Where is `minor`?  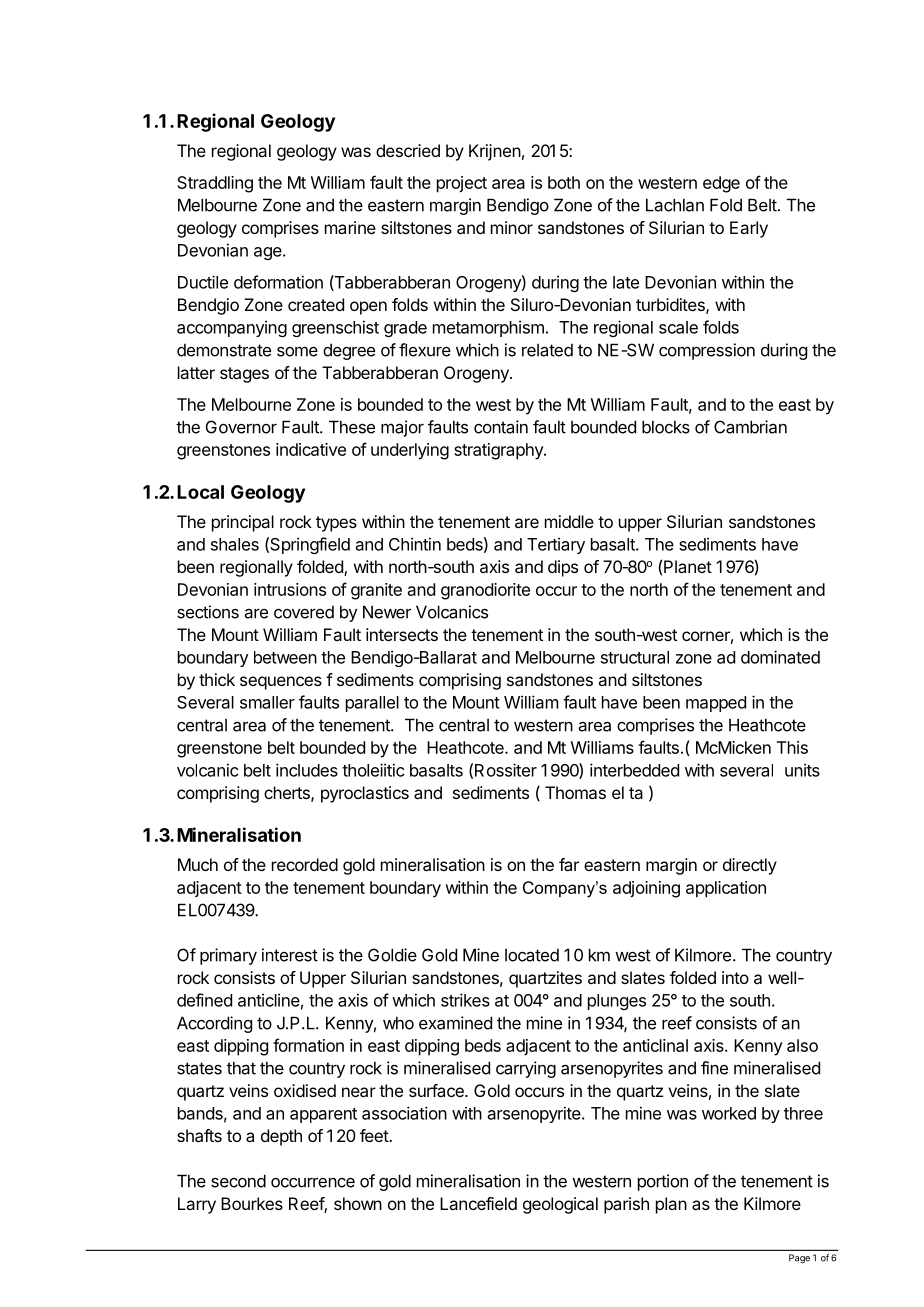
minor is located at coordinates (512, 227).
